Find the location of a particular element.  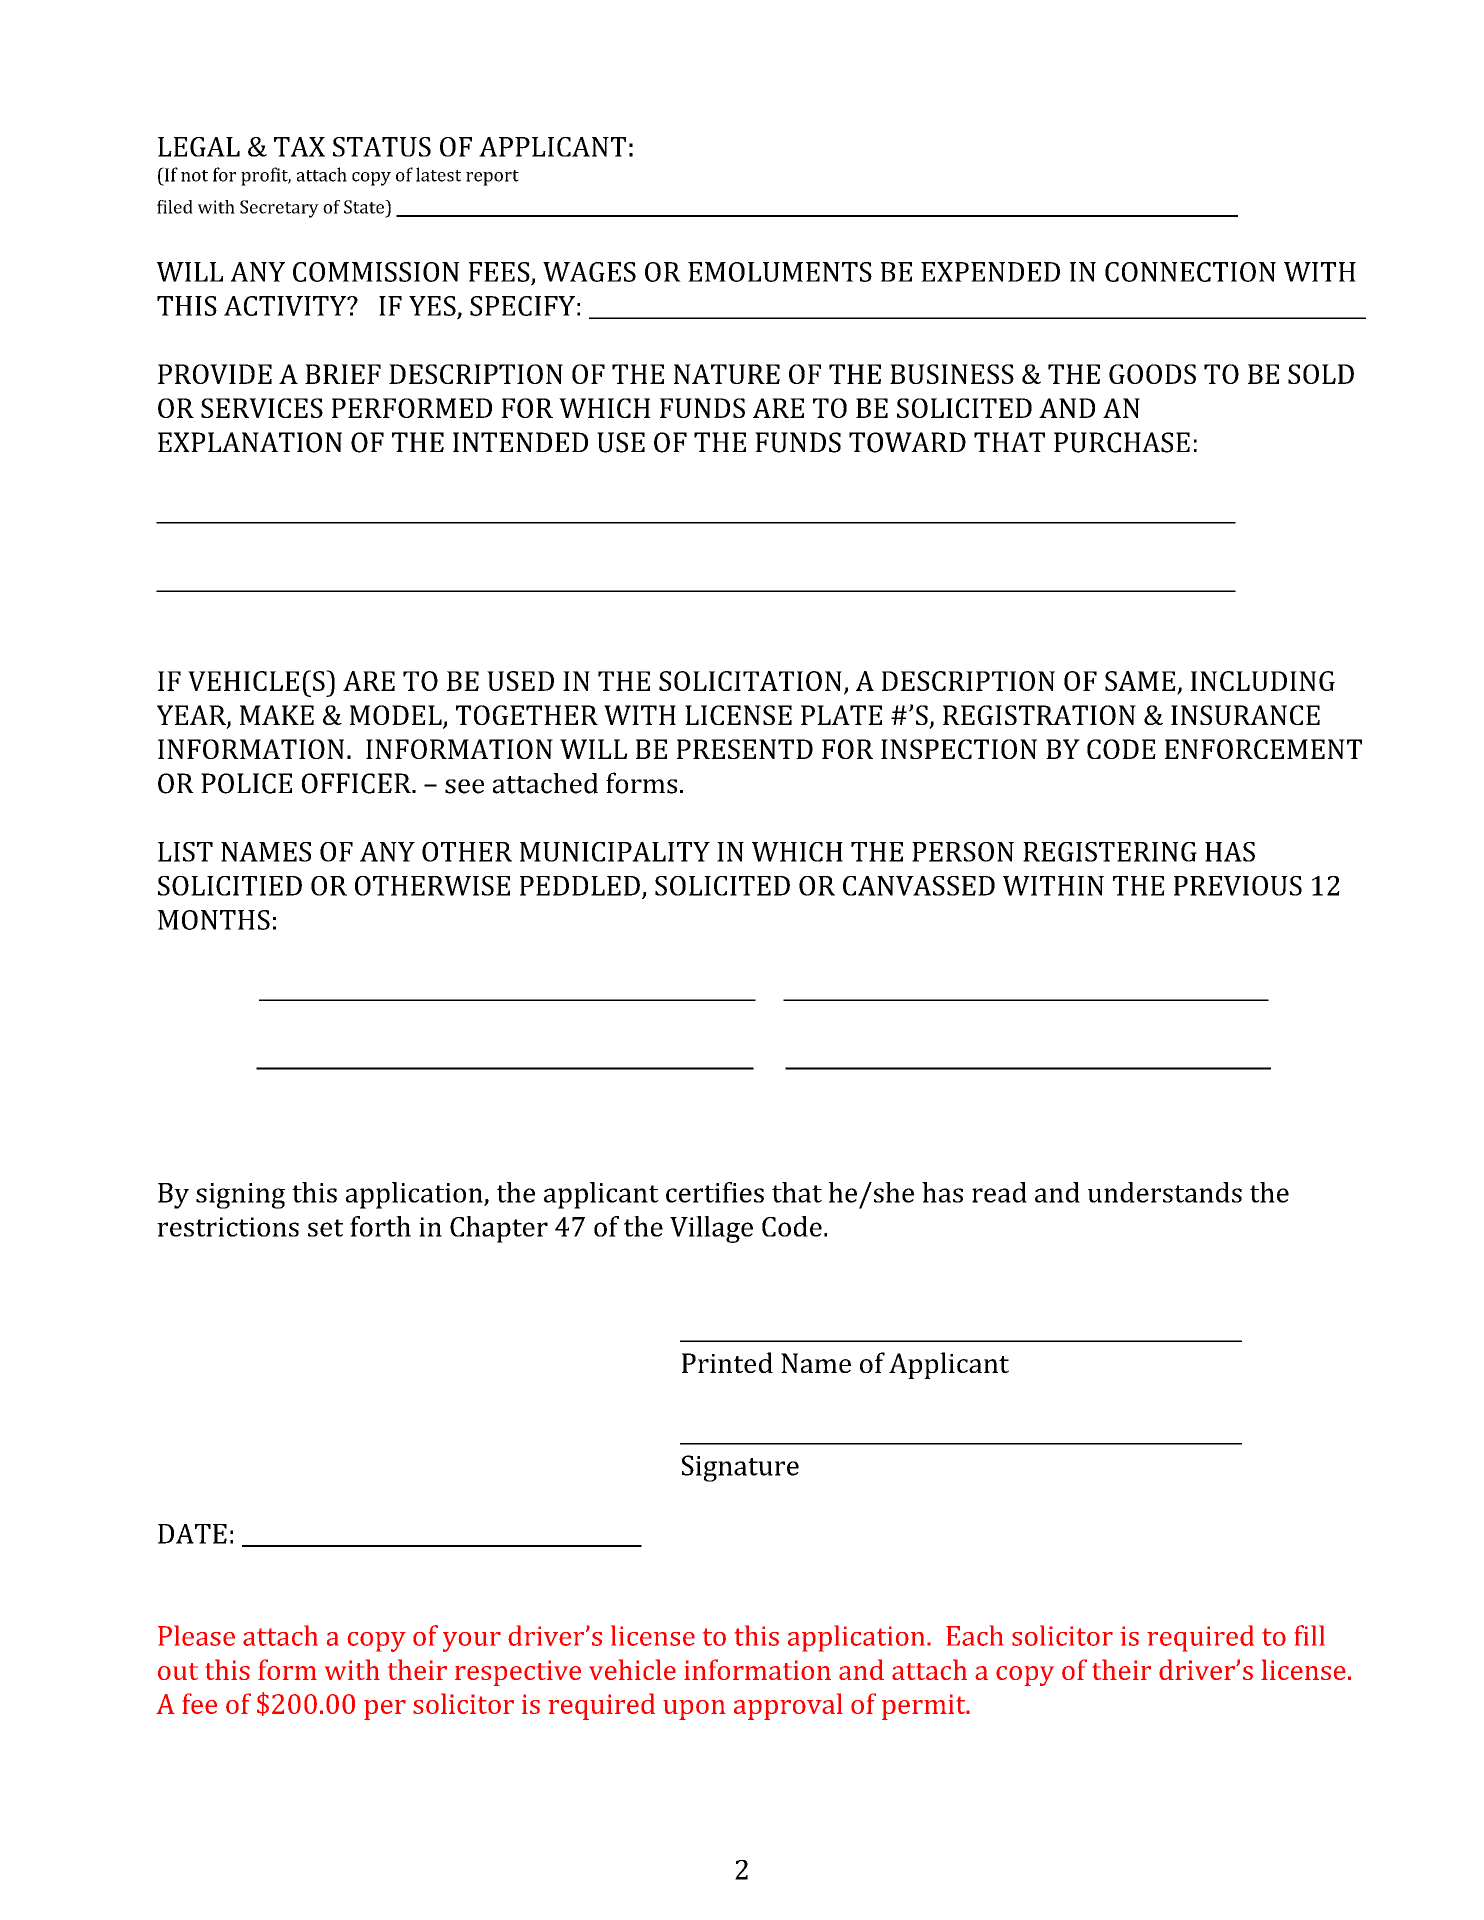

PURCHASE is located at coordinates (1122, 442).
